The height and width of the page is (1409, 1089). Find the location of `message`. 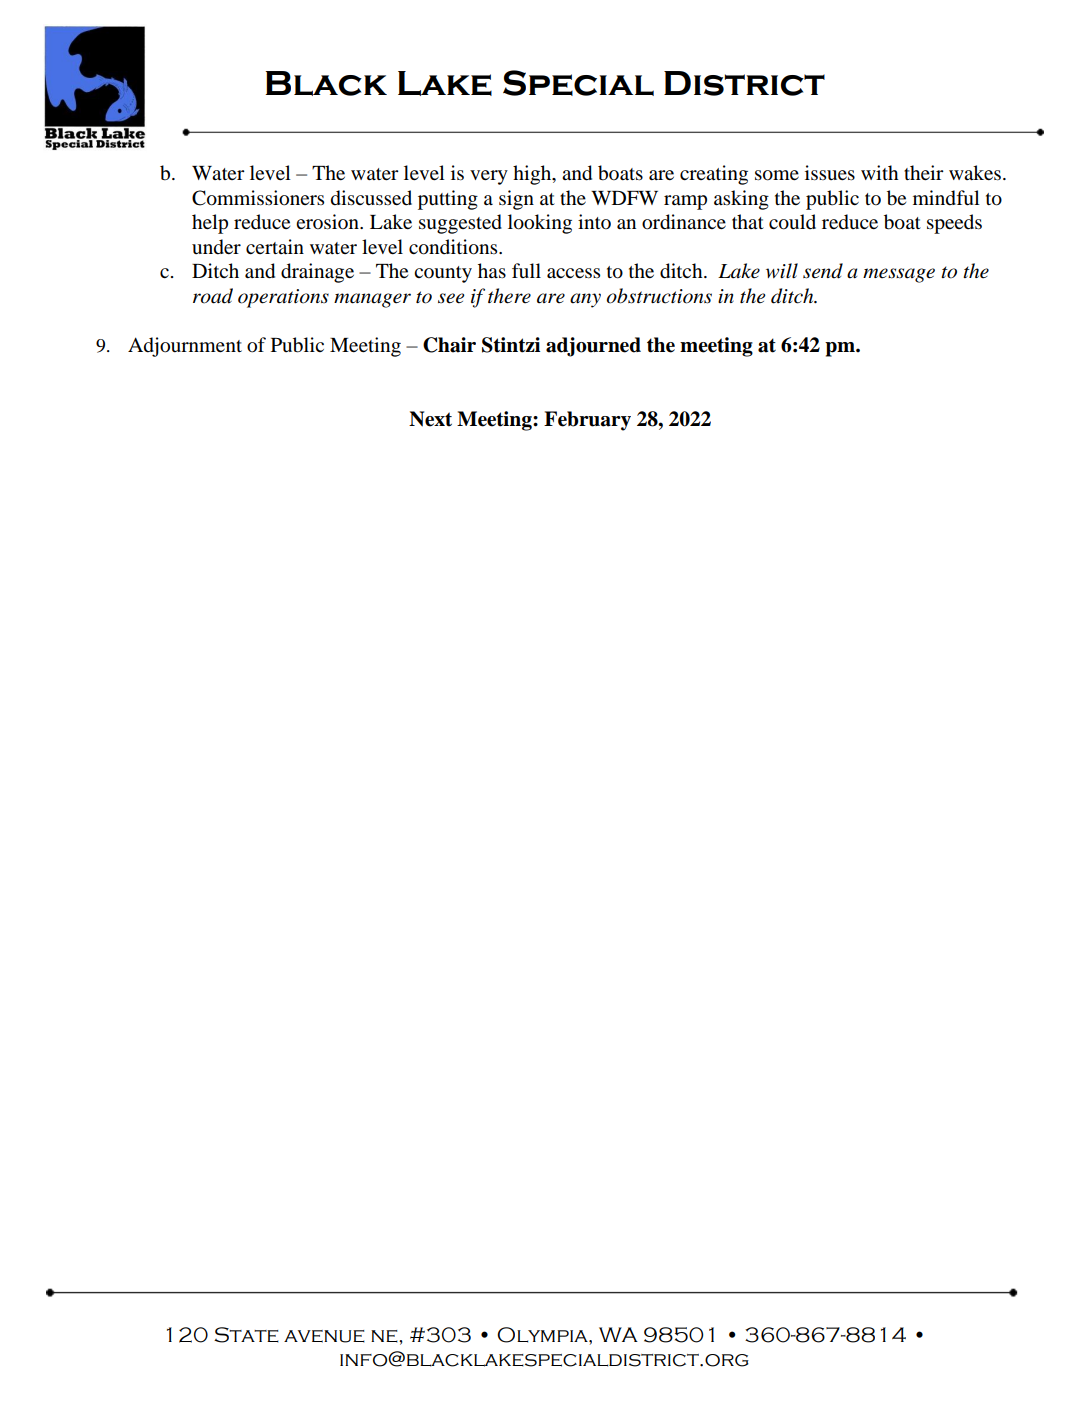

message is located at coordinates (899, 275).
